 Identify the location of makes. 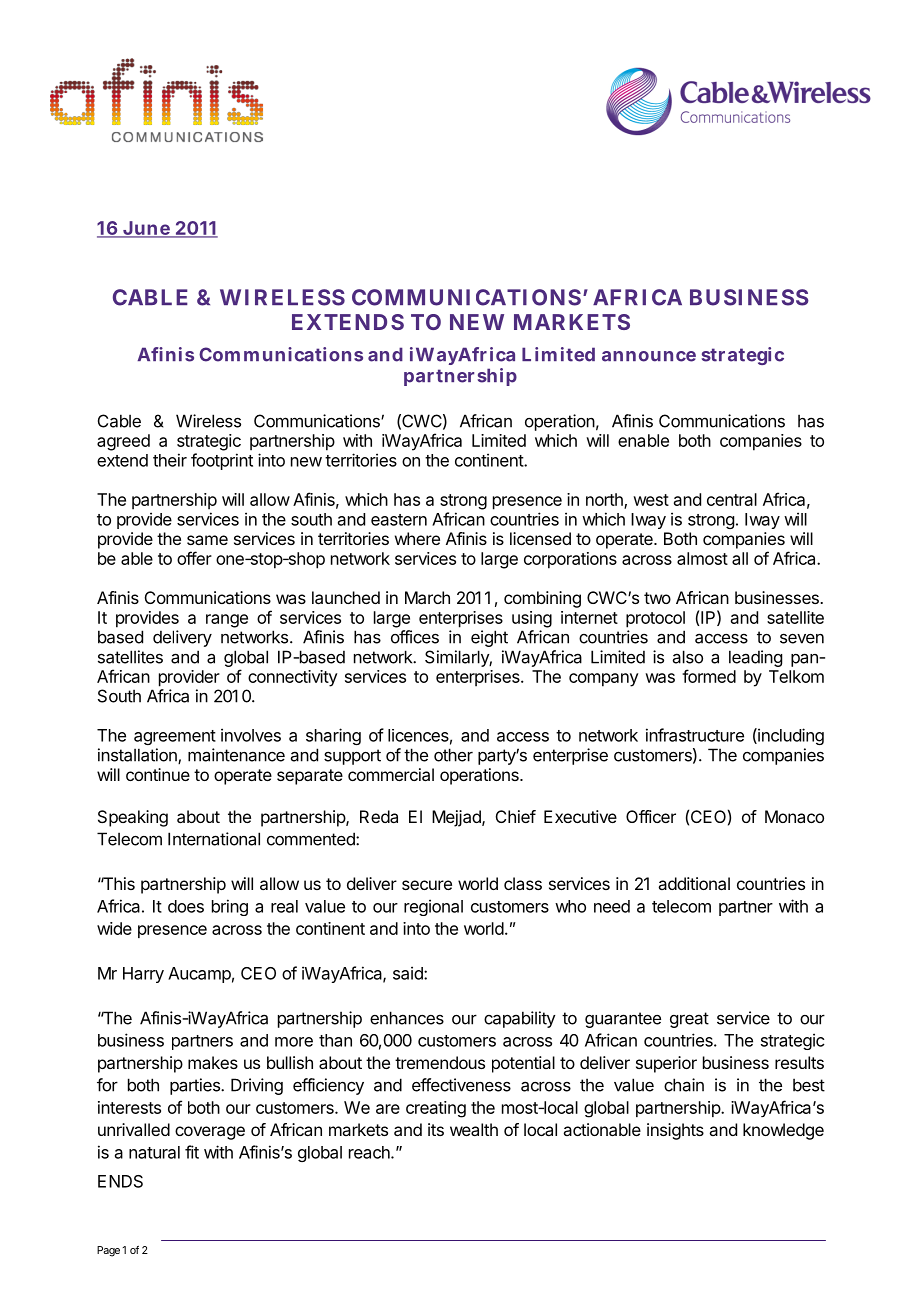
(213, 1062).
